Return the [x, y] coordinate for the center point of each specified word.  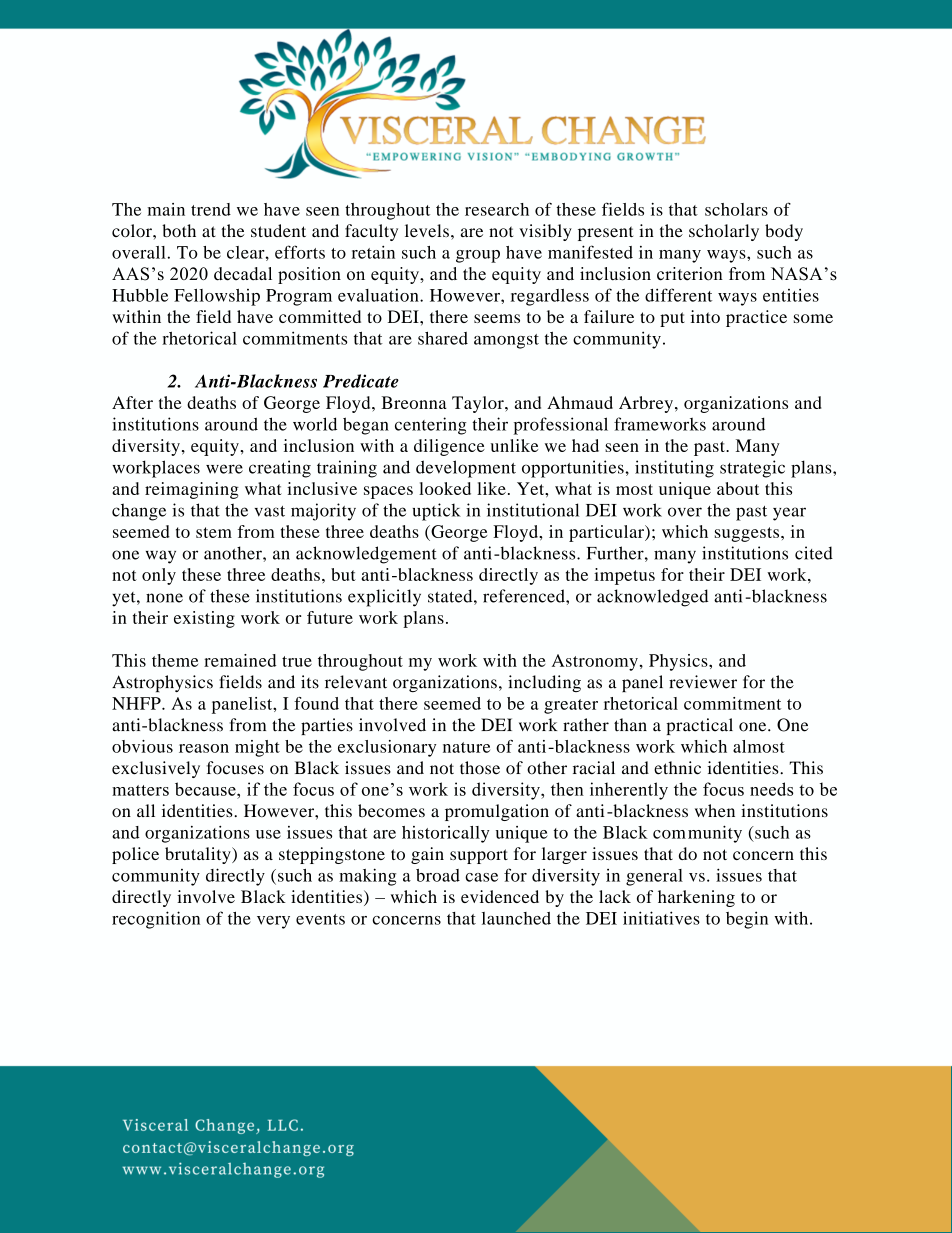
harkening [696, 898]
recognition [156, 920]
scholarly [724, 232]
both [179, 230]
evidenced [500, 896]
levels [427, 230]
